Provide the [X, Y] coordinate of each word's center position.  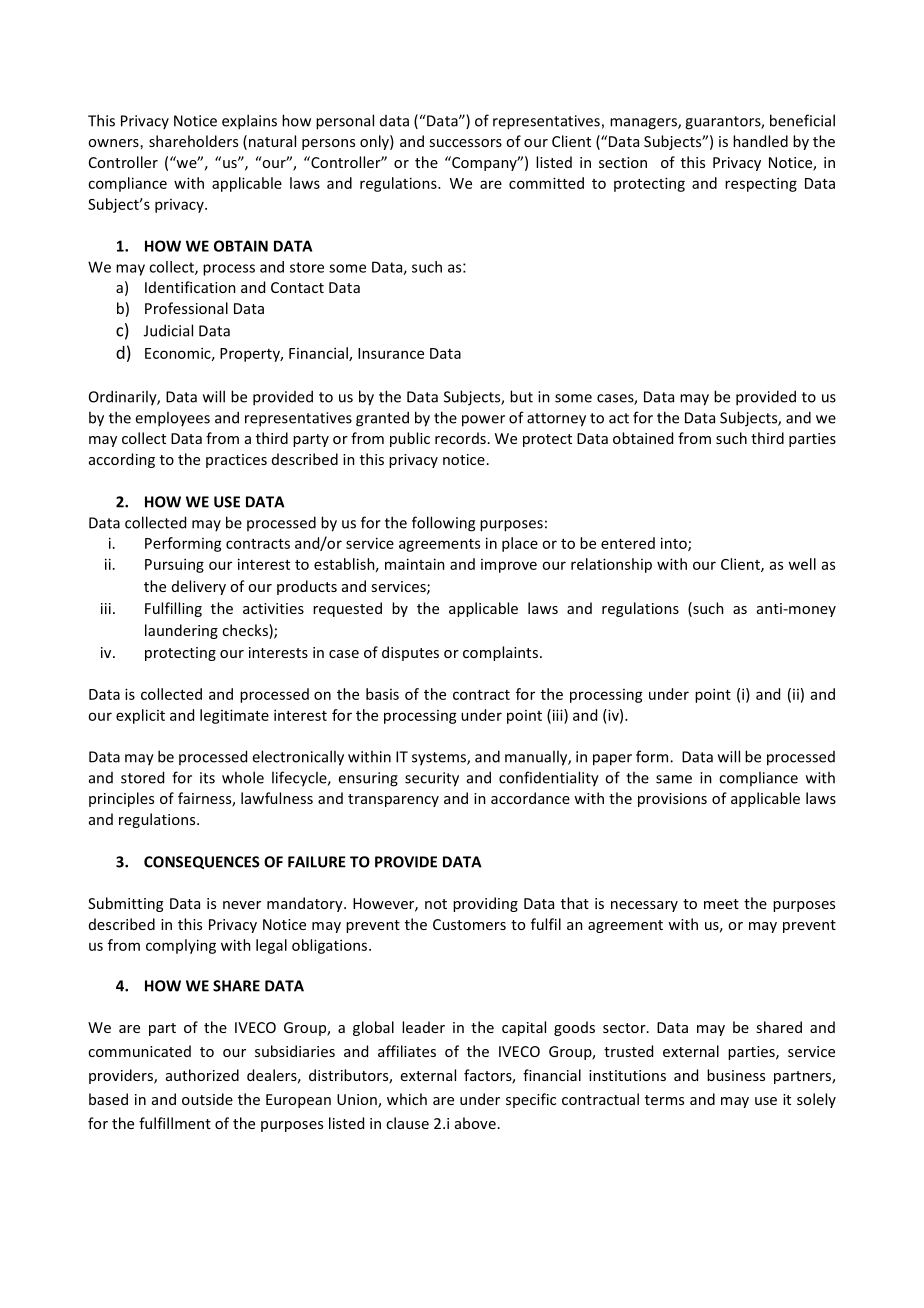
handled [760, 141]
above [475, 1123]
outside [207, 1099]
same [674, 779]
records [460, 438]
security [432, 779]
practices [236, 461]
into [675, 544]
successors [465, 143]
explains [249, 122]
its [207, 778]
